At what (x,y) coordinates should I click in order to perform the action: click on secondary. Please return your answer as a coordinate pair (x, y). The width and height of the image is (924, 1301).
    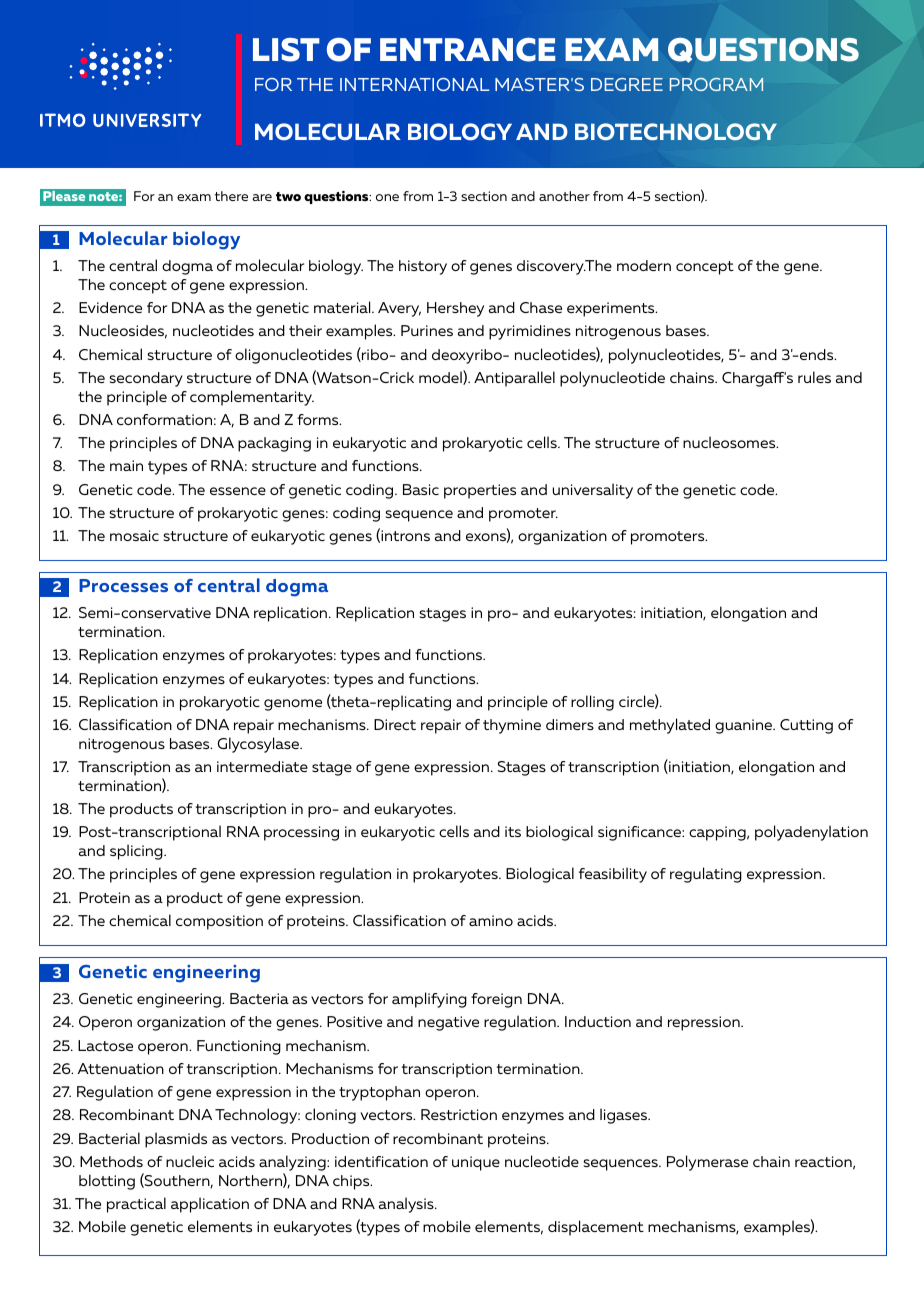
    Looking at the image, I should click on (146, 379).
